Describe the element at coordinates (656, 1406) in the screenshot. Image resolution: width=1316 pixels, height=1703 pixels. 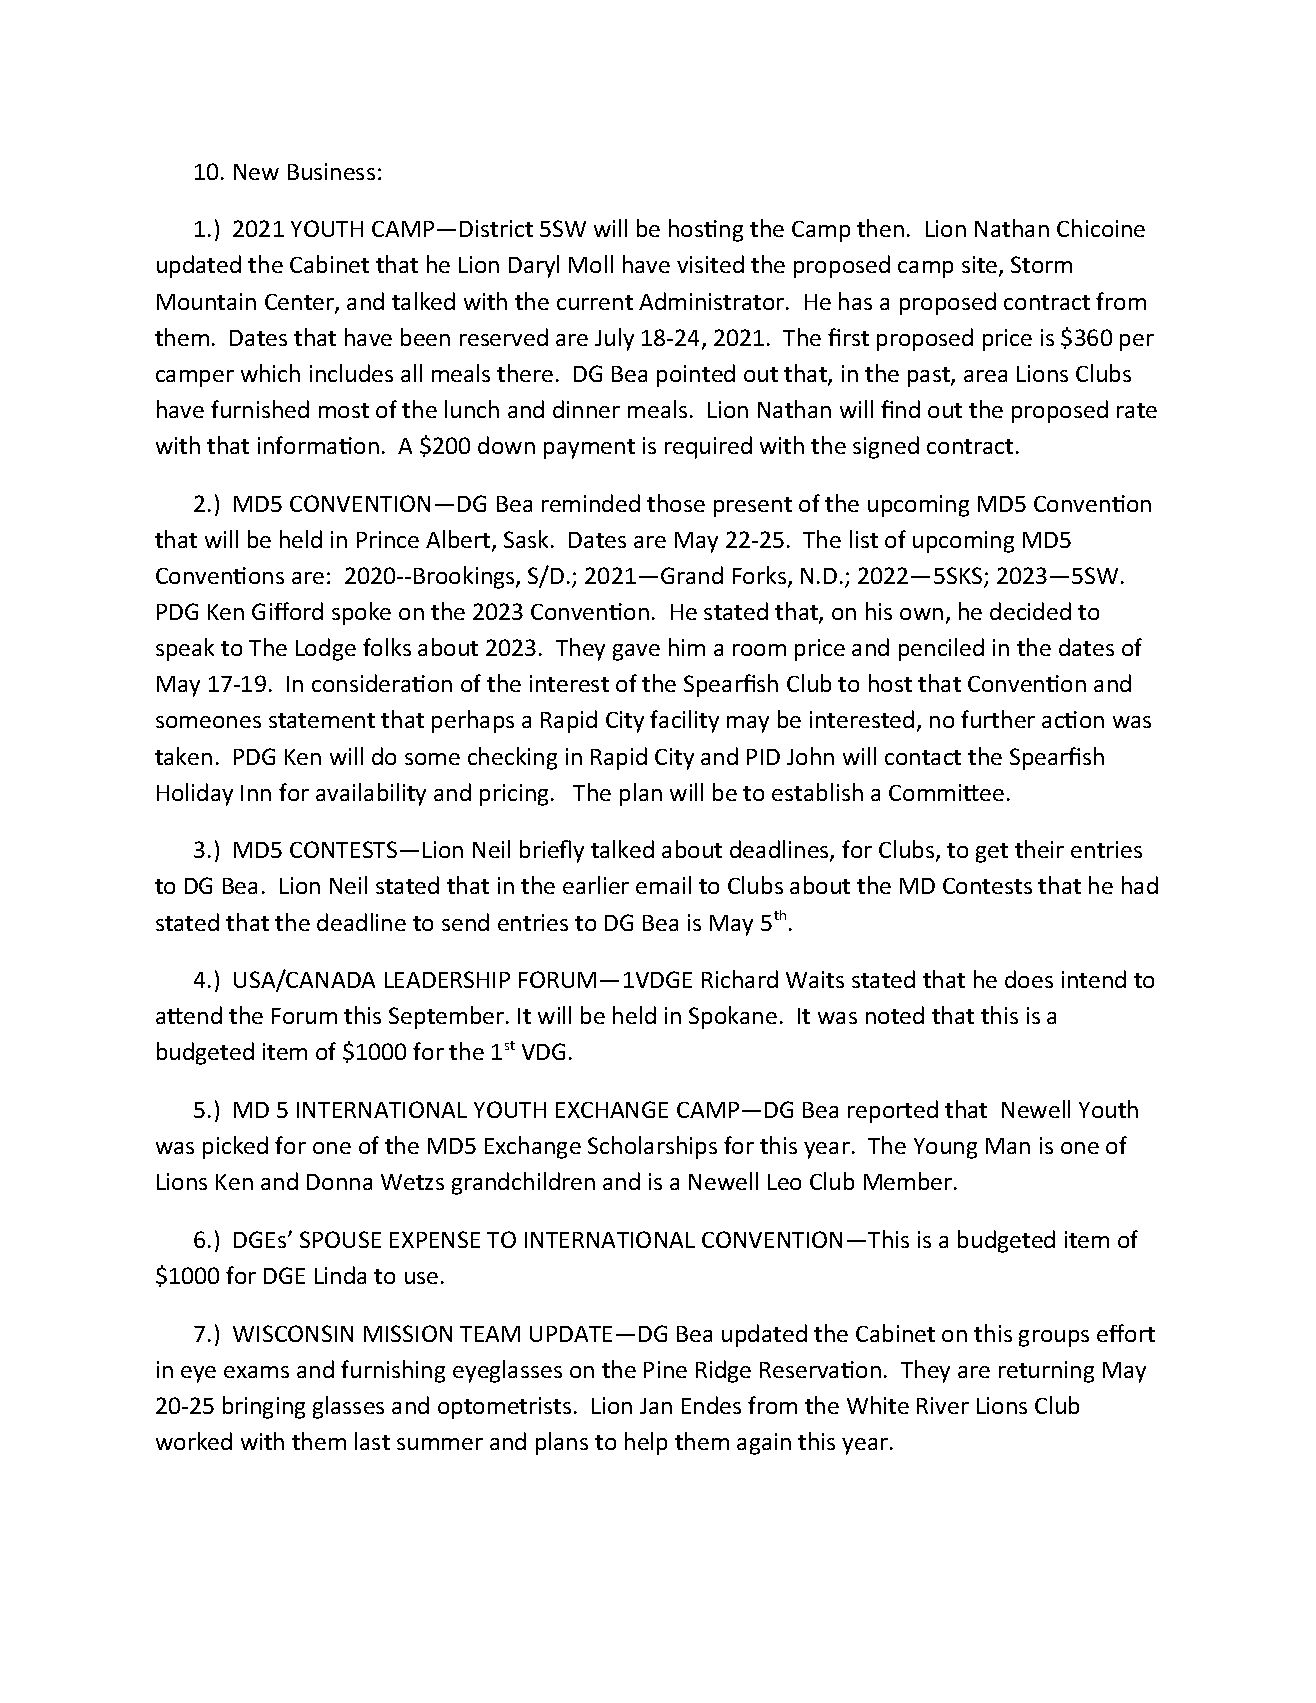
I see `Jan` at that location.
